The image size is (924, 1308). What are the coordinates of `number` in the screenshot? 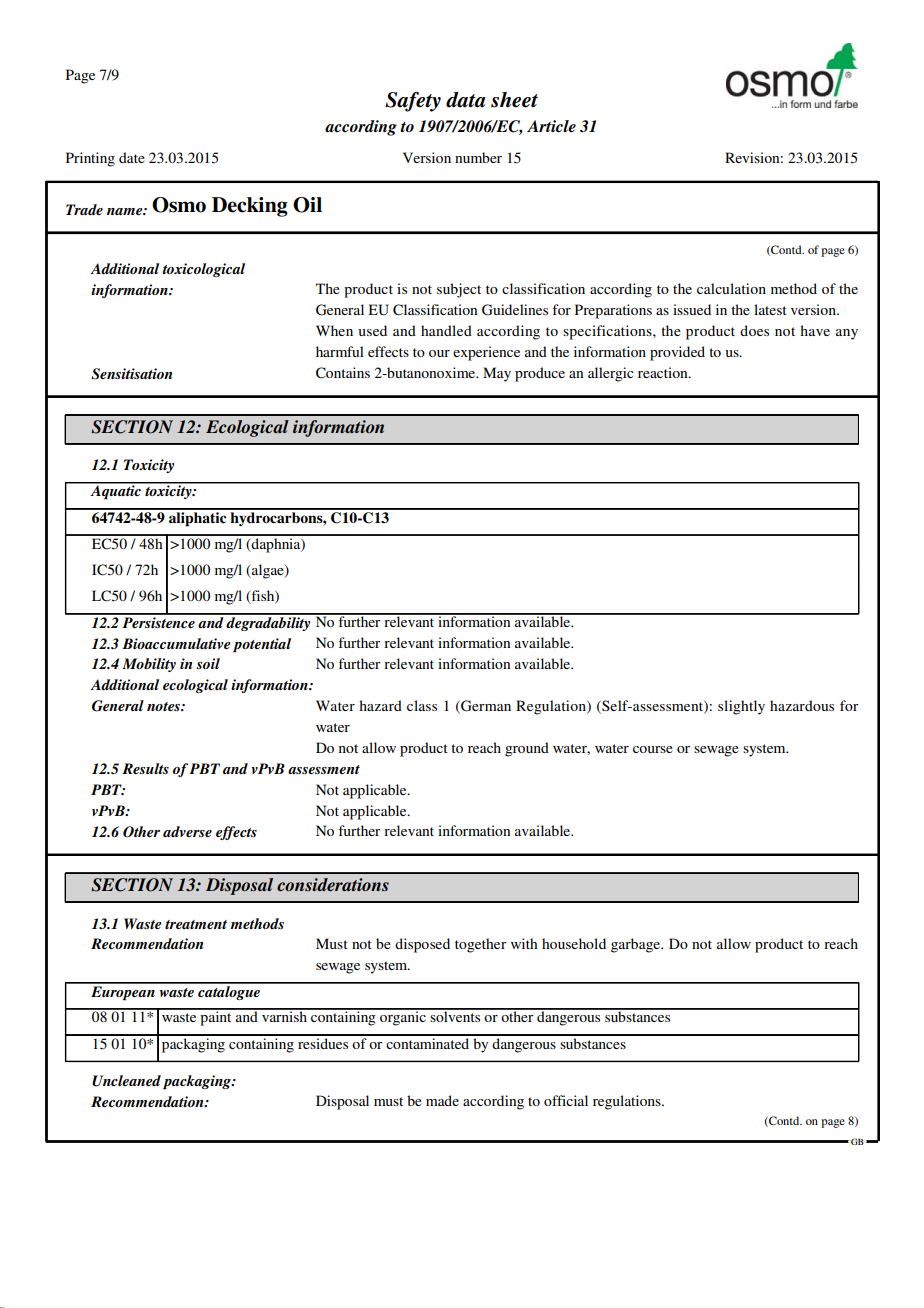 It's located at (478, 157).
